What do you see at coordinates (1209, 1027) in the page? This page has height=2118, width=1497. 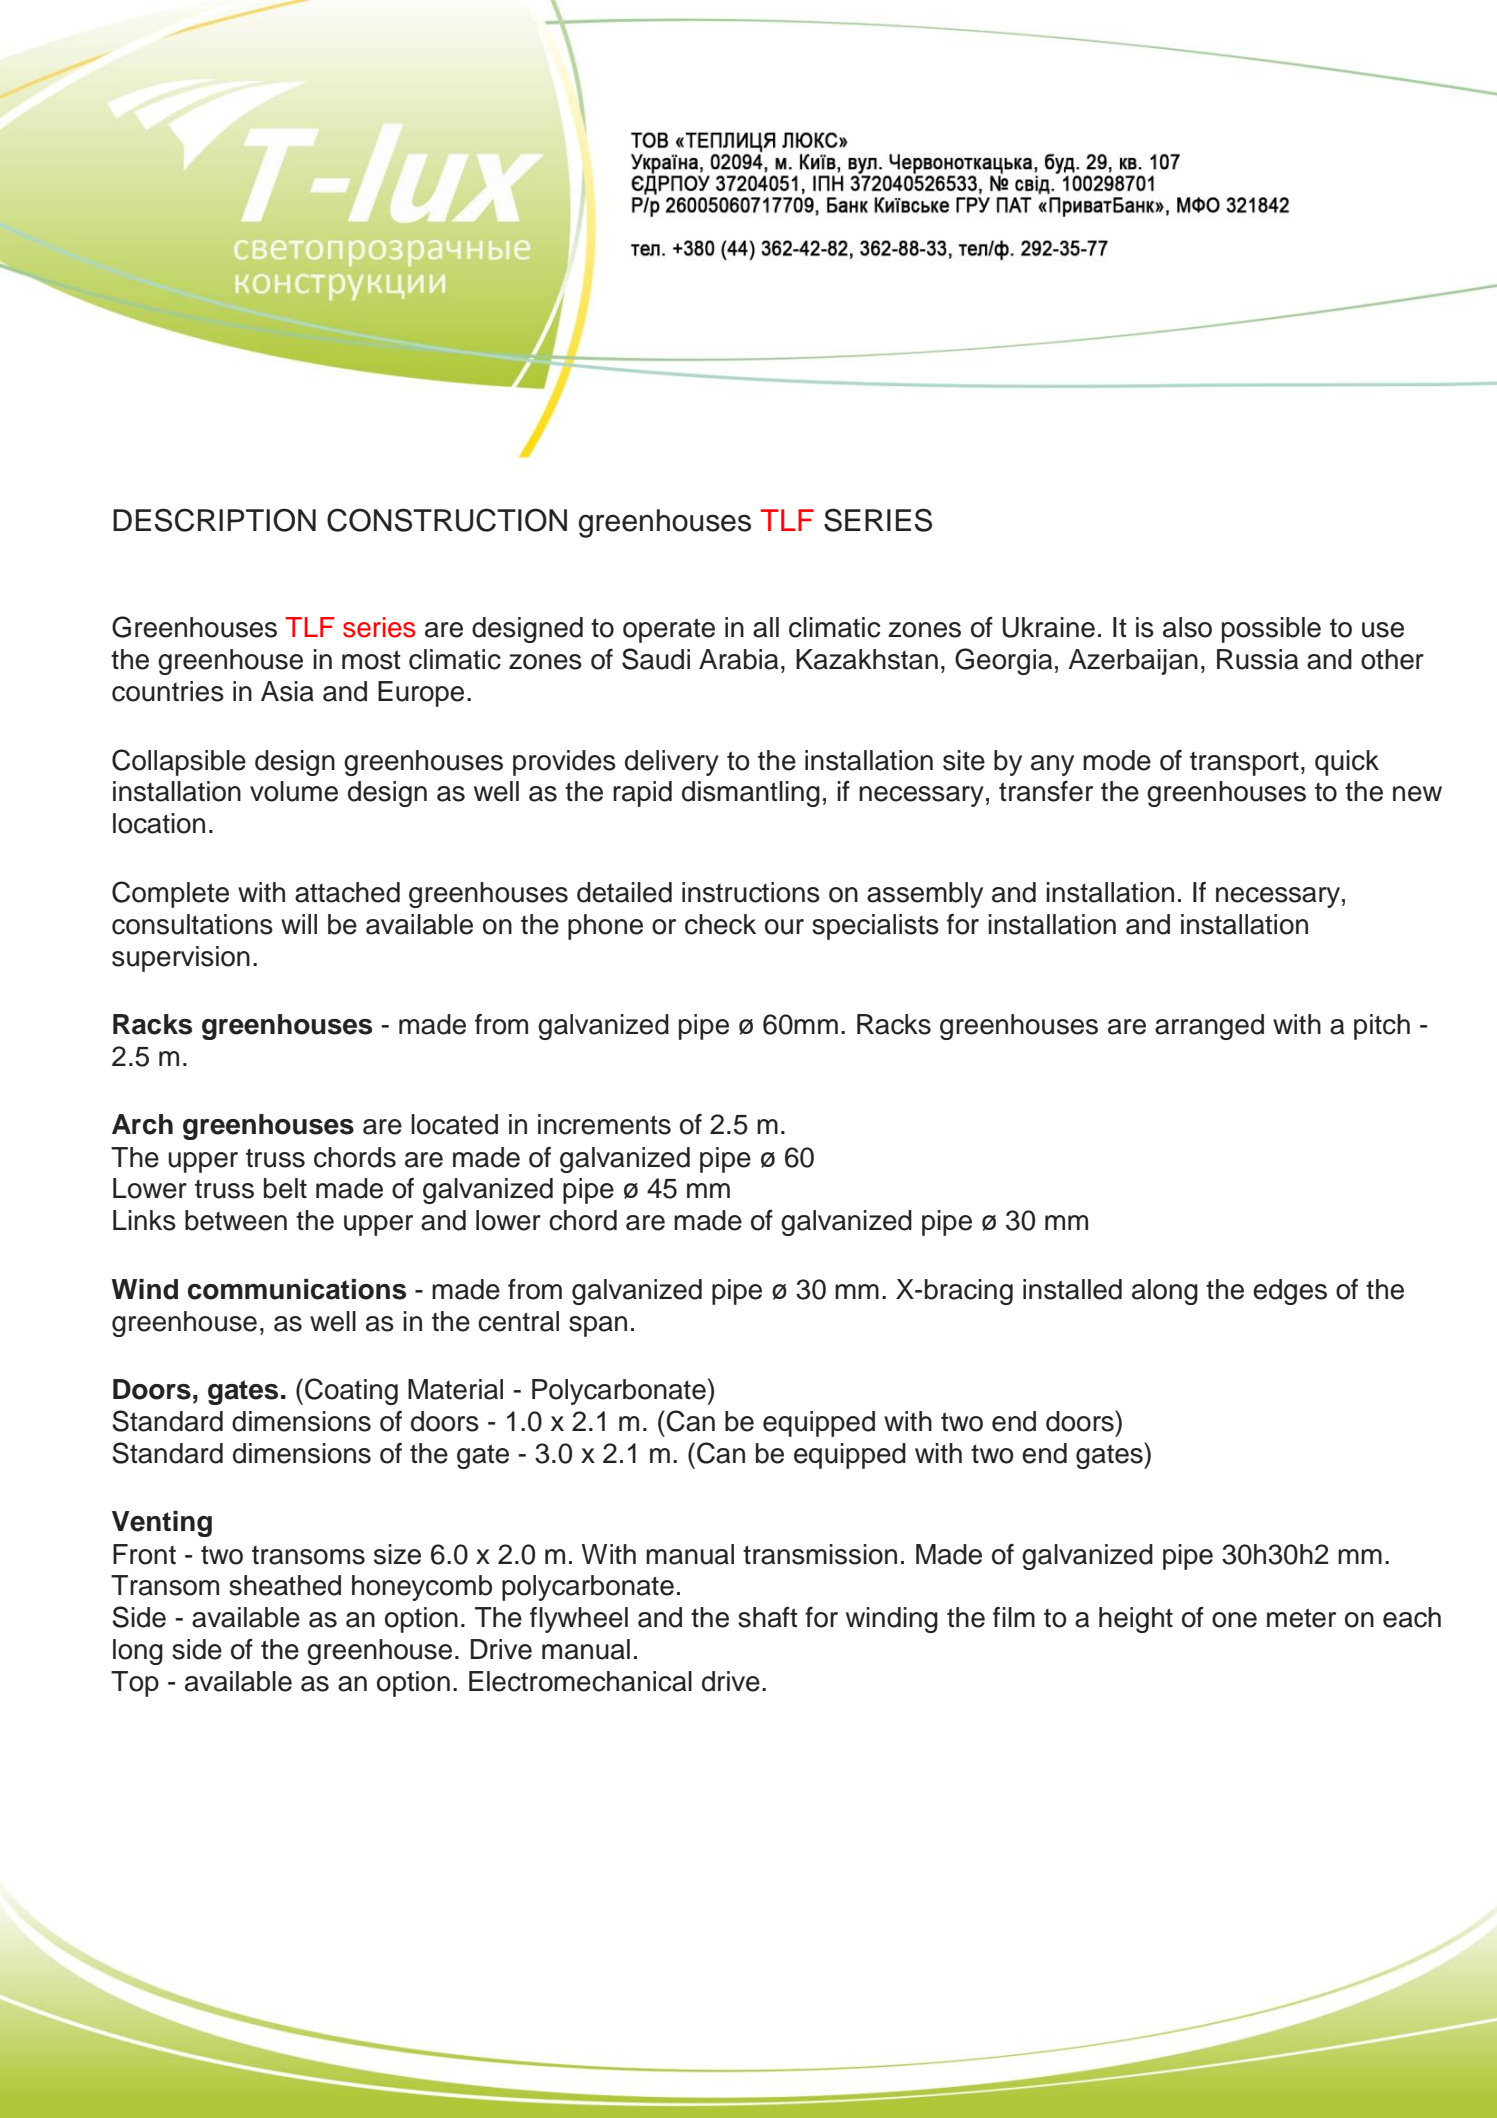 I see `arranged` at bounding box center [1209, 1027].
